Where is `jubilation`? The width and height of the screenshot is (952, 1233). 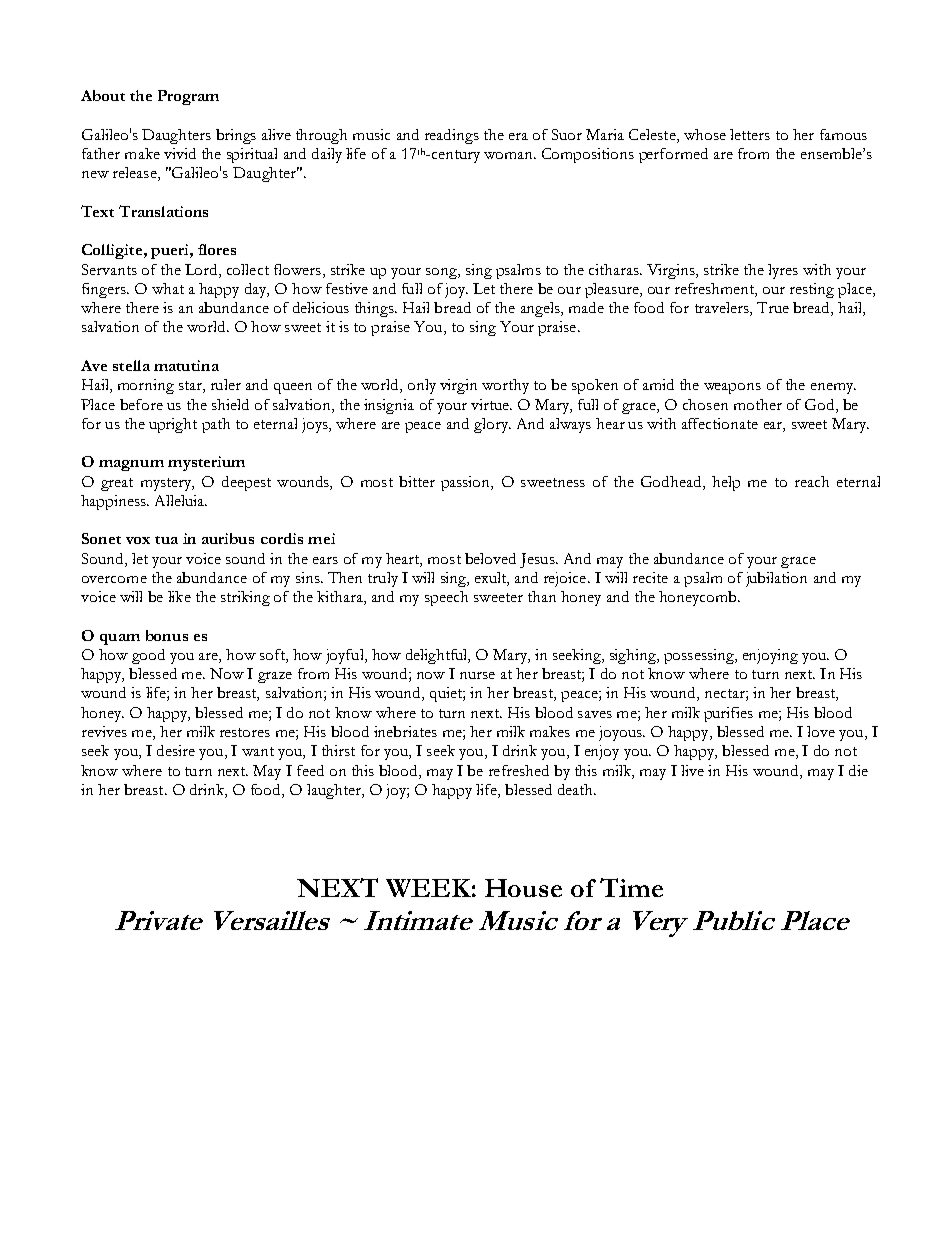
jubilation is located at coordinates (776, 579).
